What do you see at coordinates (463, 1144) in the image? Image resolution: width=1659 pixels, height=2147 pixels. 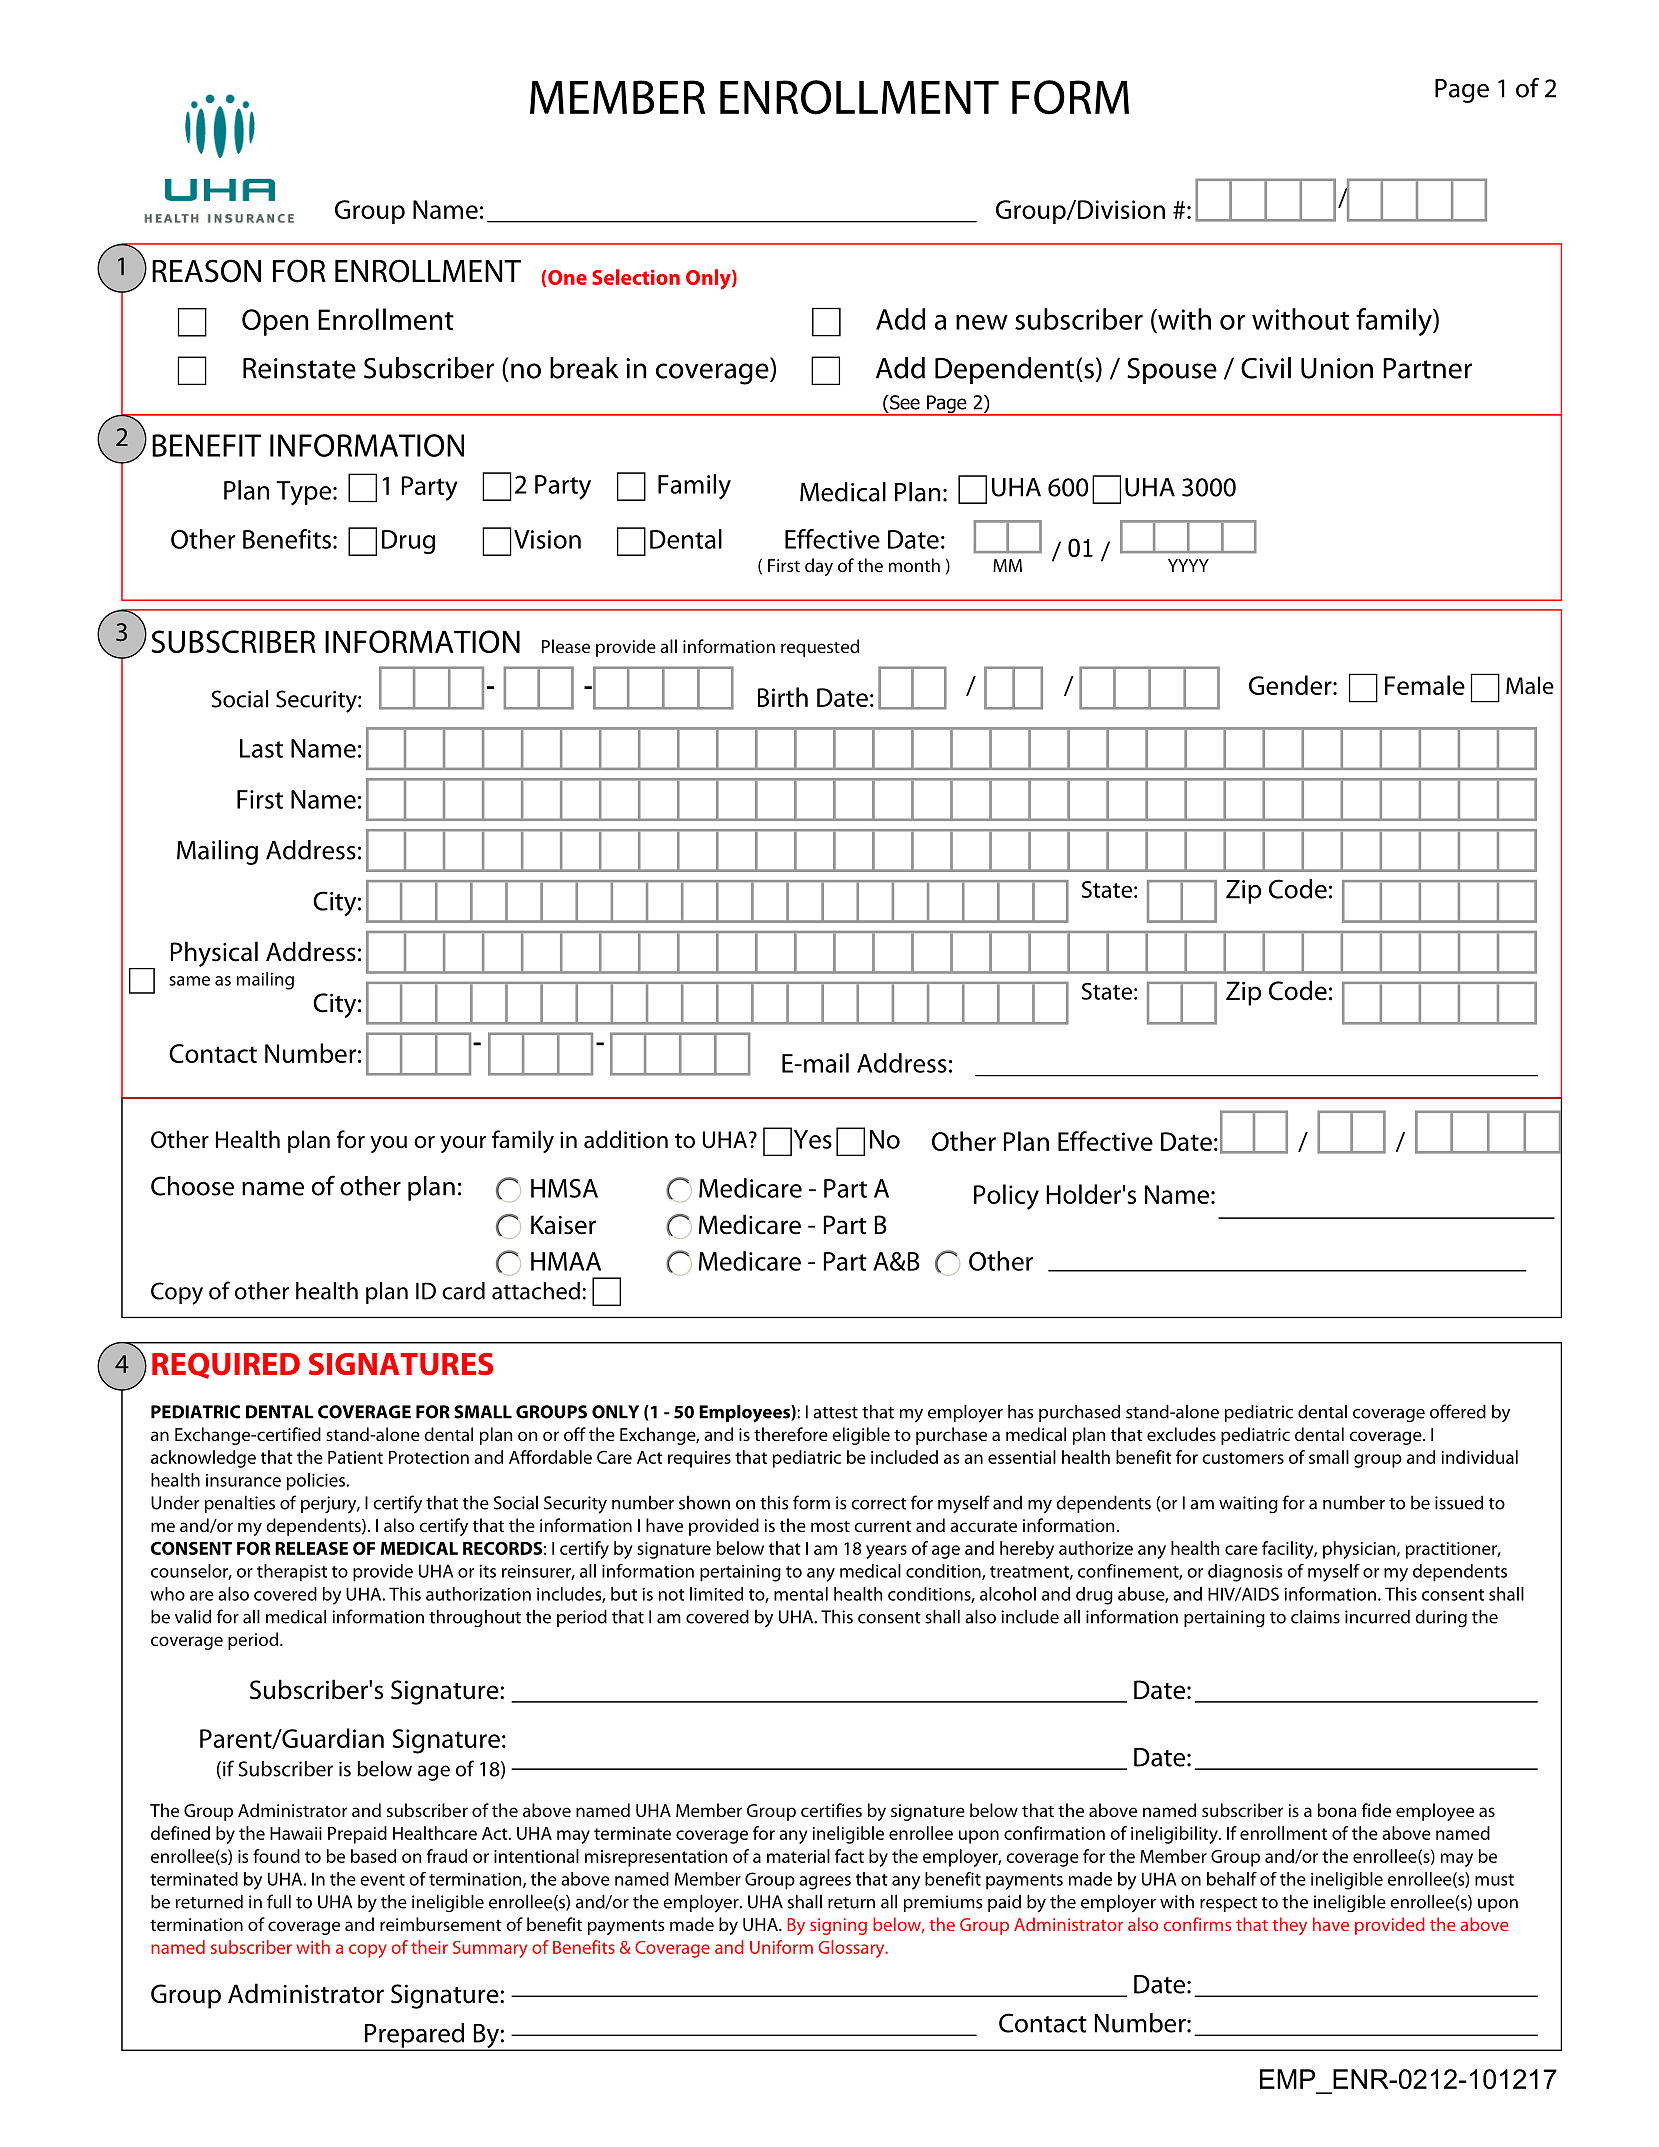 I see `your` at bounding box center [463, 1144].
